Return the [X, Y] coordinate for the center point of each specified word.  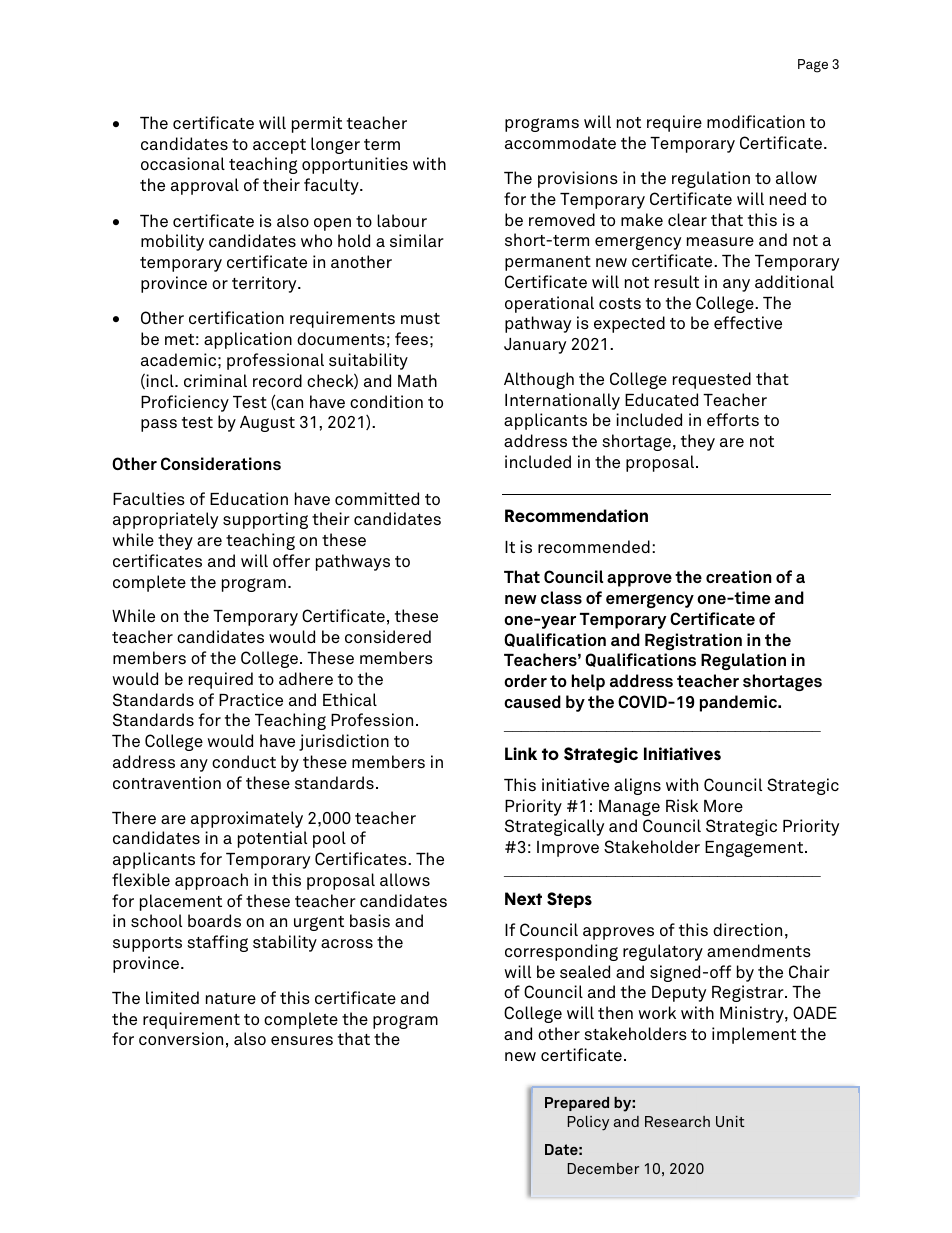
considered [388, 636]
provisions [578, 179]
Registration [693, 641]
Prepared [577, 1104]
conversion [181, 1038]
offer [291, 560]
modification [756, 121]
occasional [183, 163]
